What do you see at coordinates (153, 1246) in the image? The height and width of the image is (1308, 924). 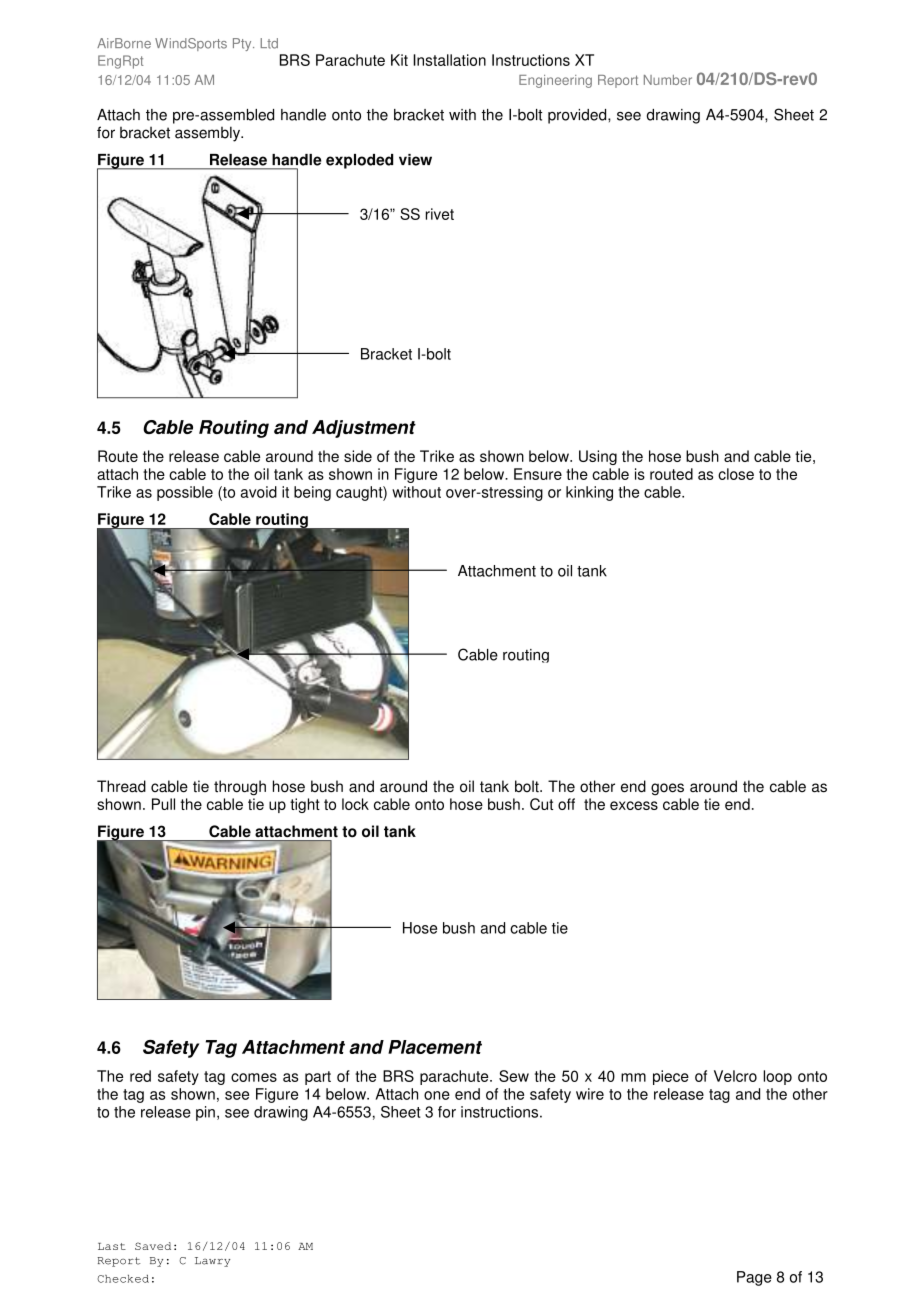 I see `Saved` at bounding box center [153, 1246].
